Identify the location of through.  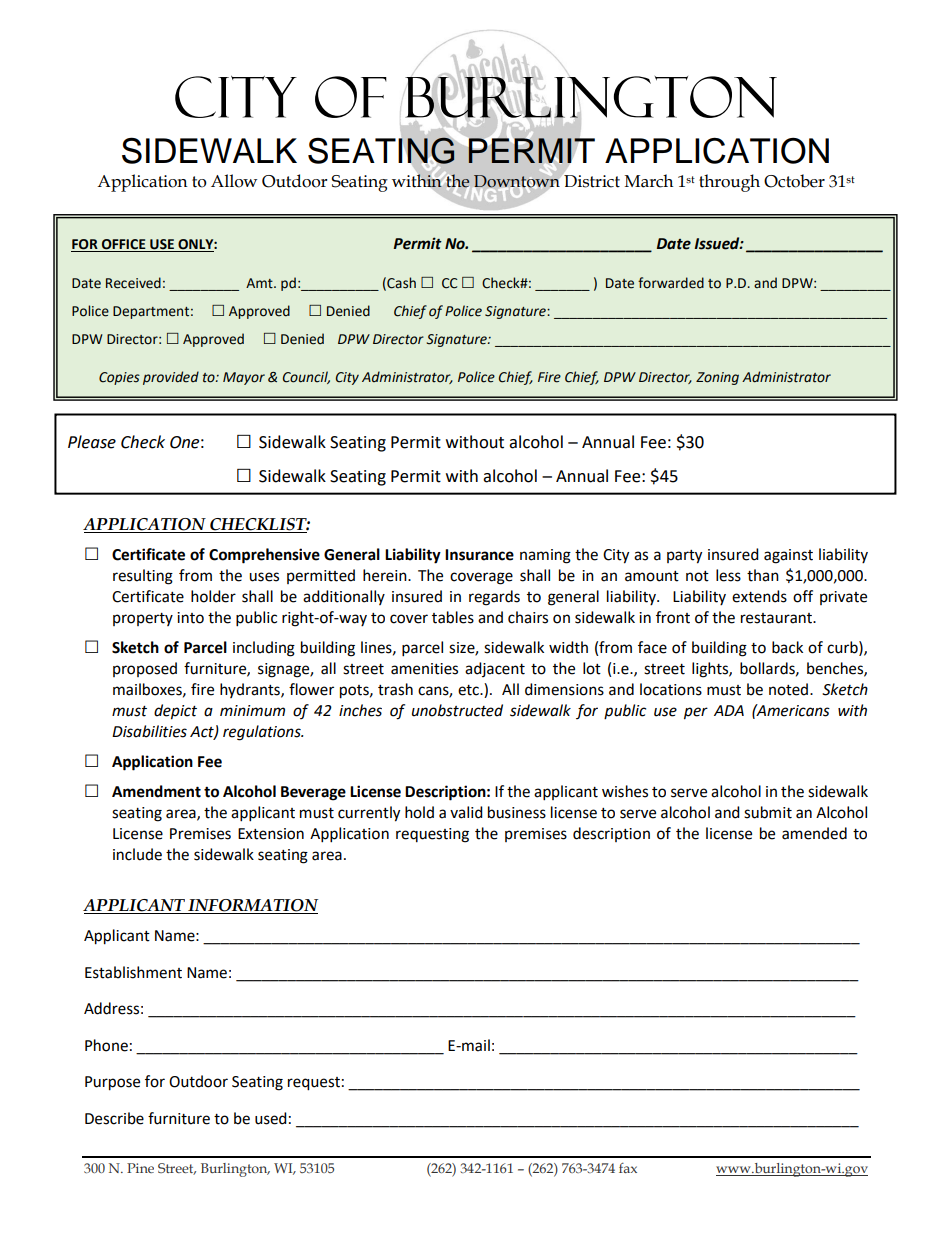
(729, 183).
